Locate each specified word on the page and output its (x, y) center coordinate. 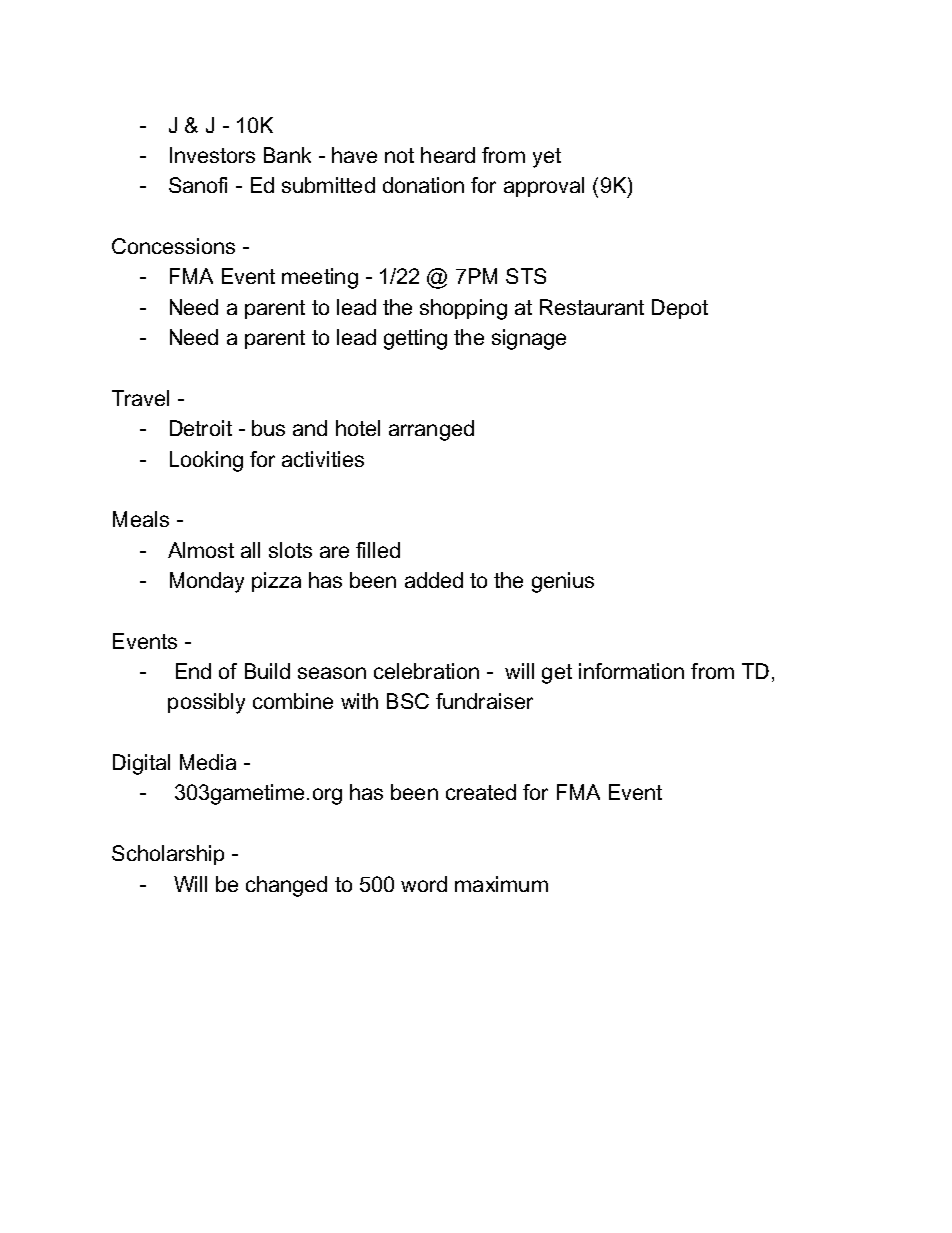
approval (544, 187)
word (424, 884)
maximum (501, 884)
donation (423, 185)
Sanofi (198, 185)
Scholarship (168, 855)
